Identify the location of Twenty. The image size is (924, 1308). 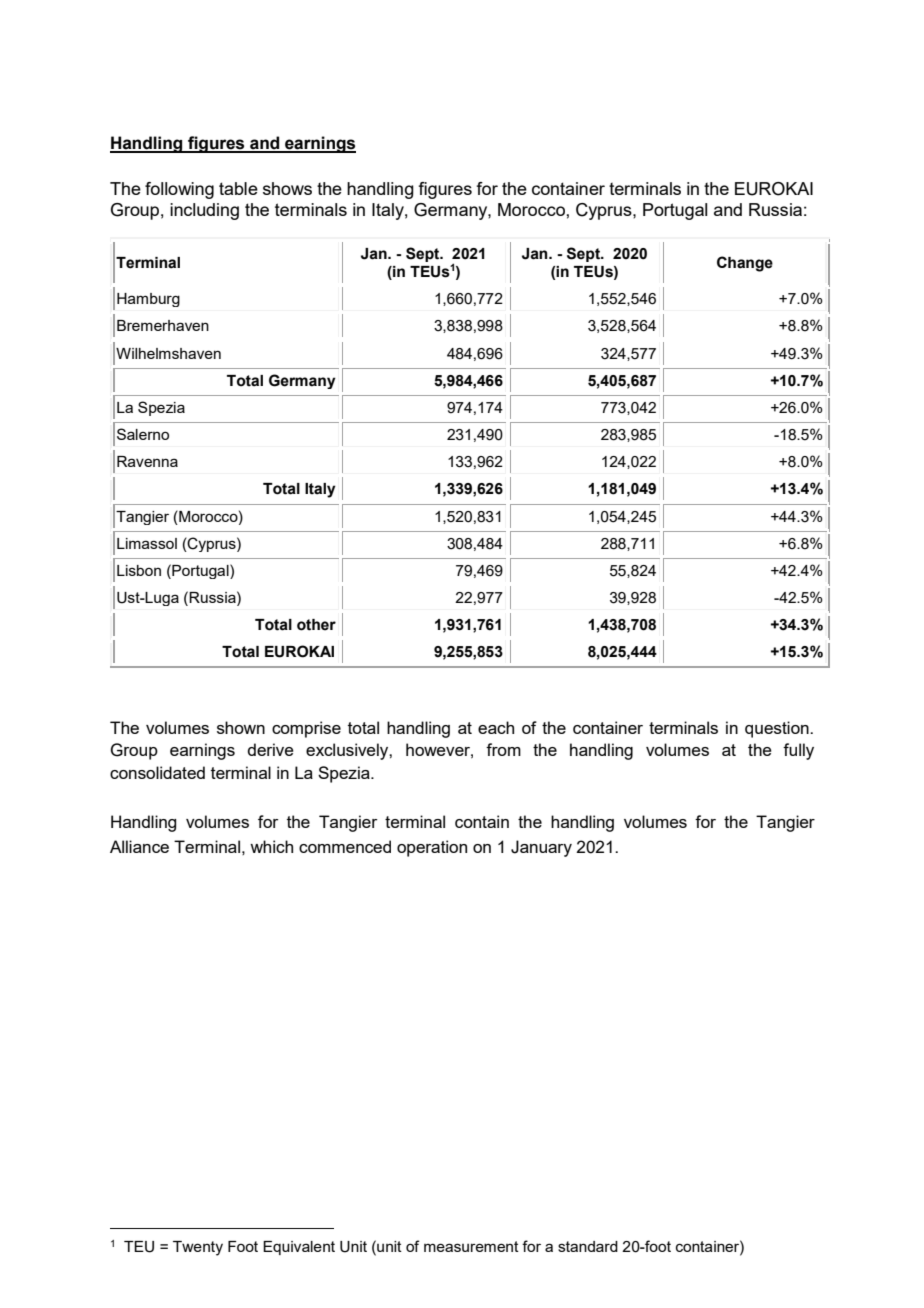
(198, 1248).
